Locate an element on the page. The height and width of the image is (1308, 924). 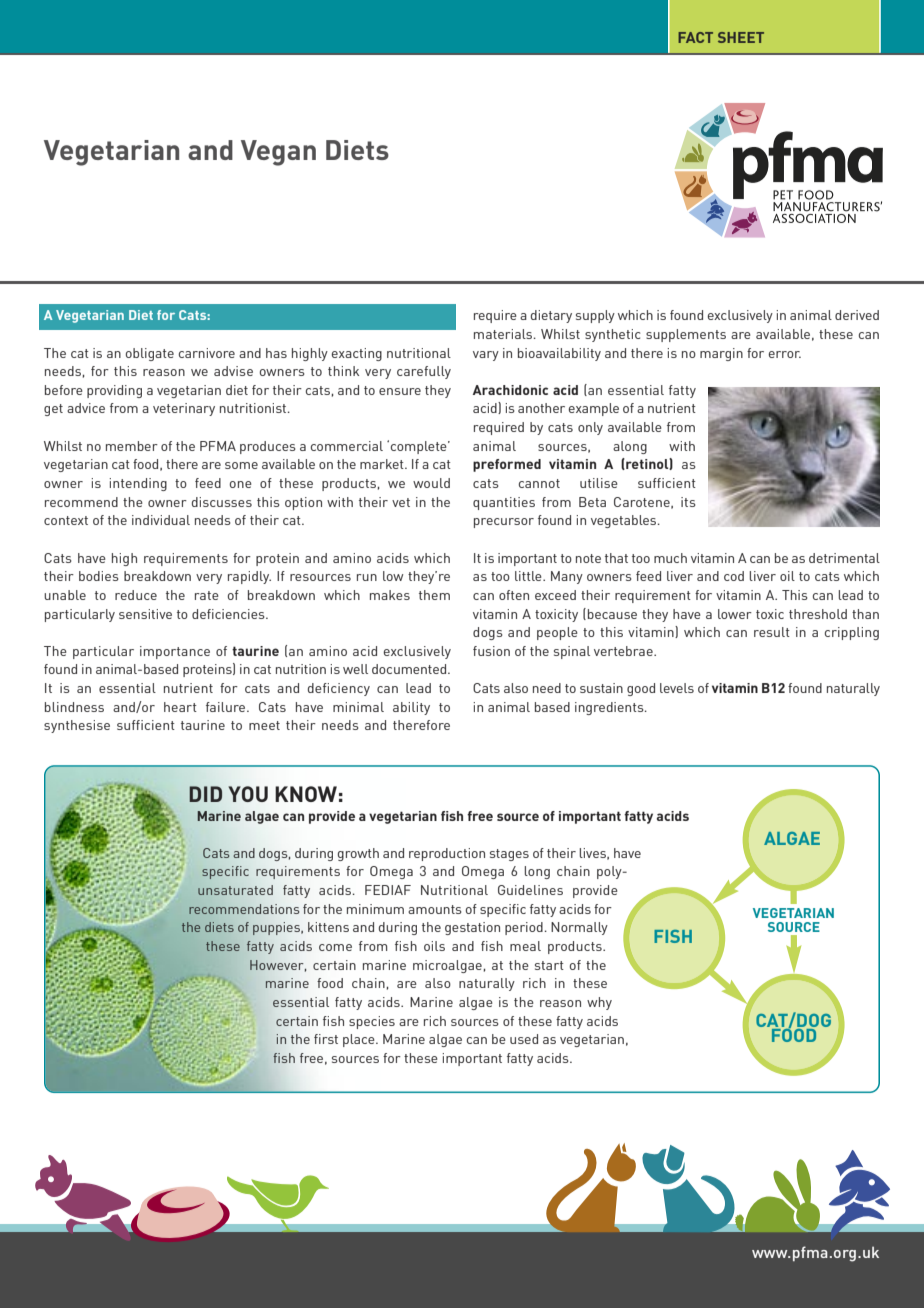
FACT is located at coordinates (695, 37).
